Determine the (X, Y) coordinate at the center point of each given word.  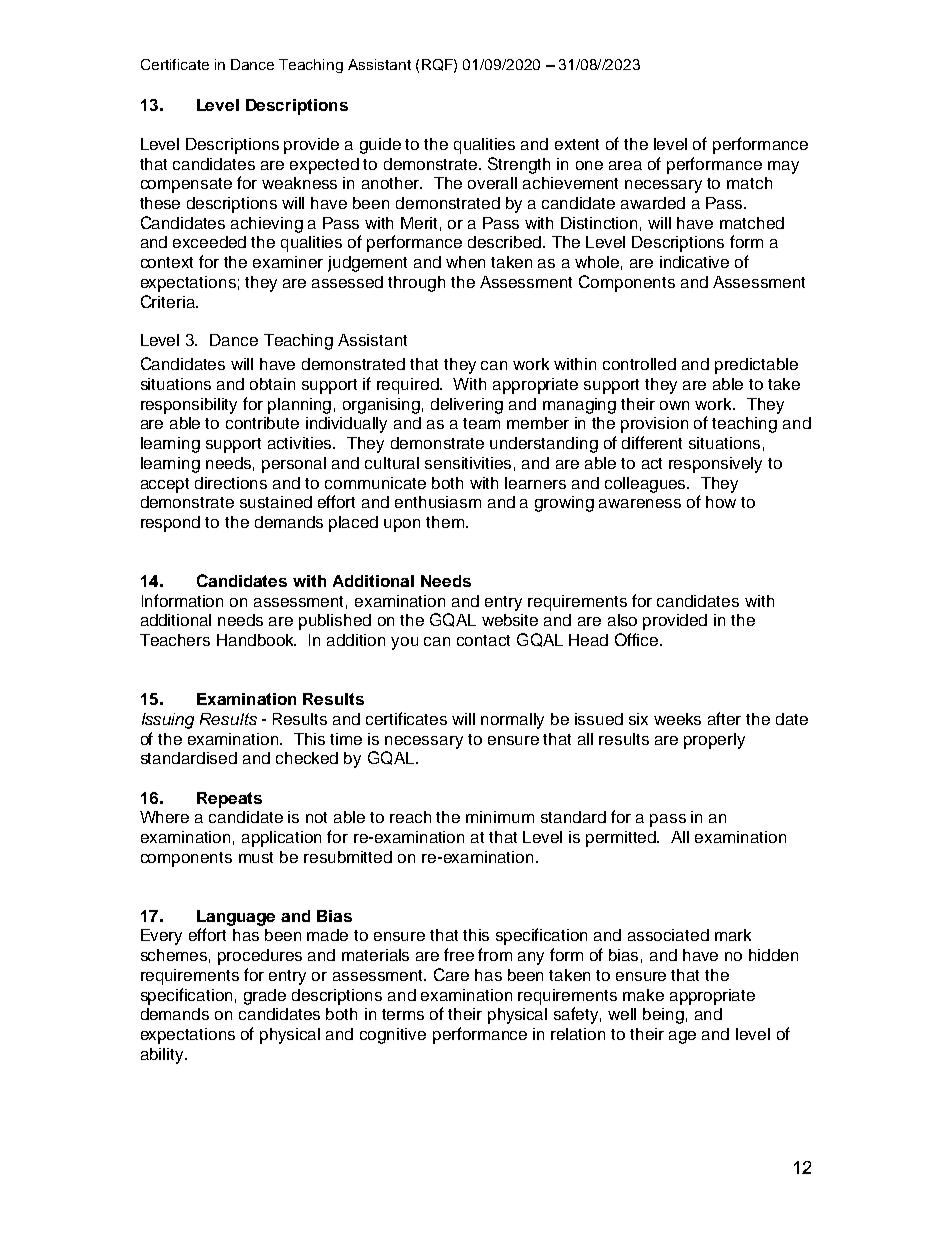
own (674, 405)
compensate (186, 185)
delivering (467, 406)
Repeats (229, 800)
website (510, 620)
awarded (653, 203)
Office (638, 639)
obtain (272, 384)
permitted (622, 839)
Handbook (256, 640)
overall (492, 183)
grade (265, 997)
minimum (500, 817)
